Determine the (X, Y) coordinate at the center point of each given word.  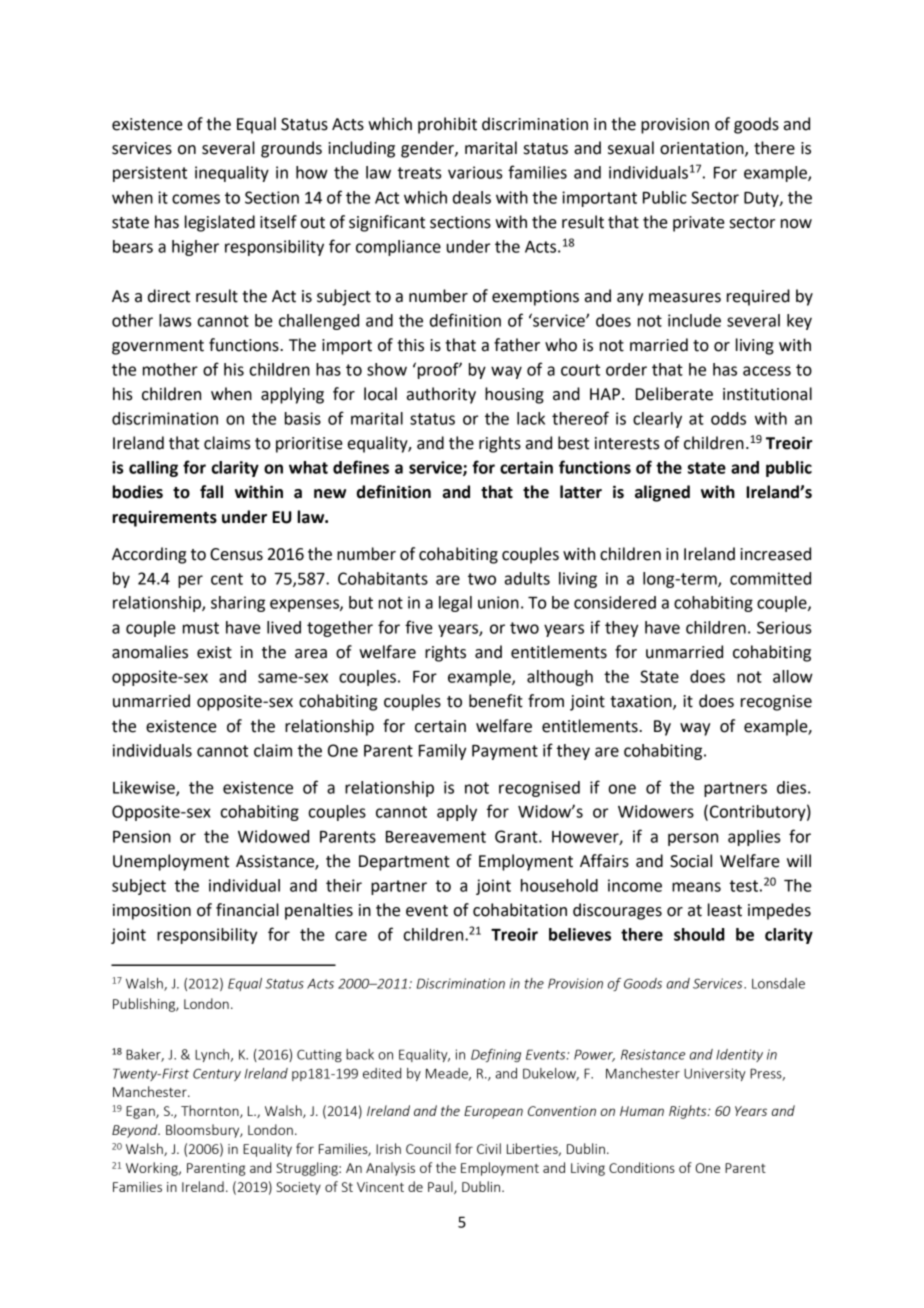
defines (361, 467)
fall (211, 492)
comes (196, 199)
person (693, 839)
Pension (142, 836)
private (699, 224)
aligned (662, 493)
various (475, 172)
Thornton (211, 1111)
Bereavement (436, 837)
